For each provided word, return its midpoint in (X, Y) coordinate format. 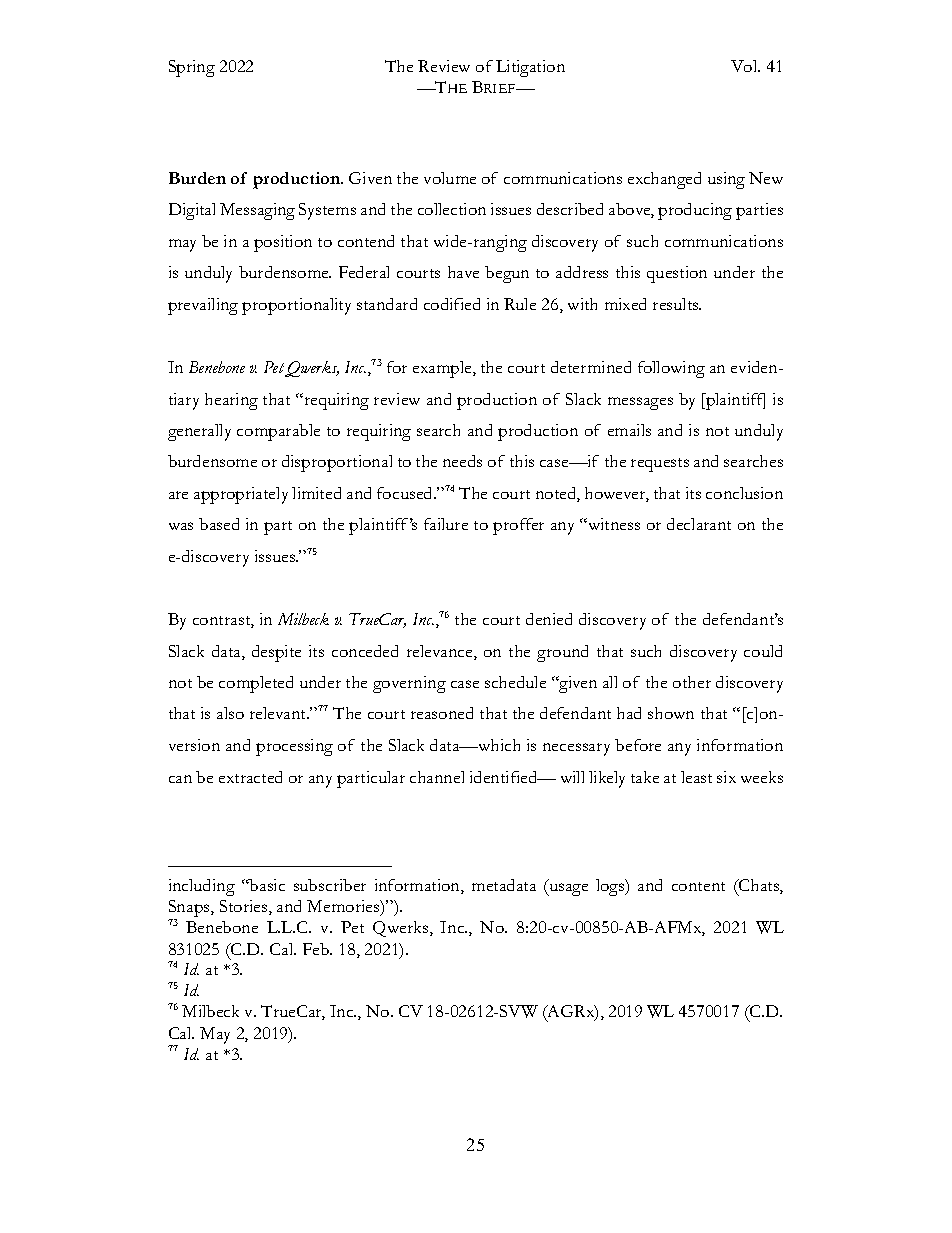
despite (276, 653)
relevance (441, 652)
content (698, 886)
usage (567, 889)
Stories (245, 907)
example (443, 369)
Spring (192, 68)
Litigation (530, 68)
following (671, 369)
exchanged (664, 180)
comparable (278, 432)
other (692, 682)
